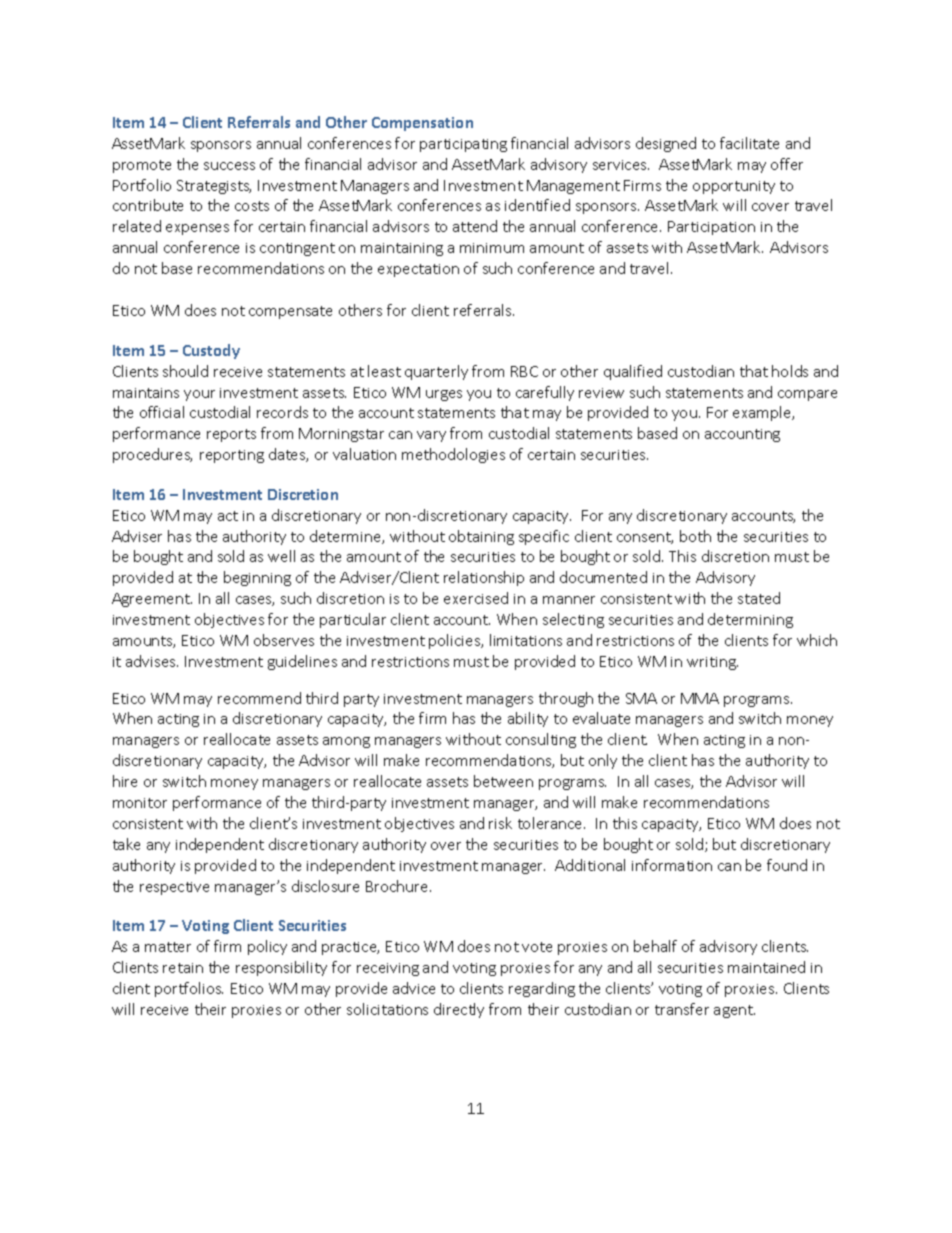 The height and width of the screenshot is (1233, 952). What do you see at coordinates (183, 968) in the screenshot?
I see `retain` at bounding box center [183, 968].
